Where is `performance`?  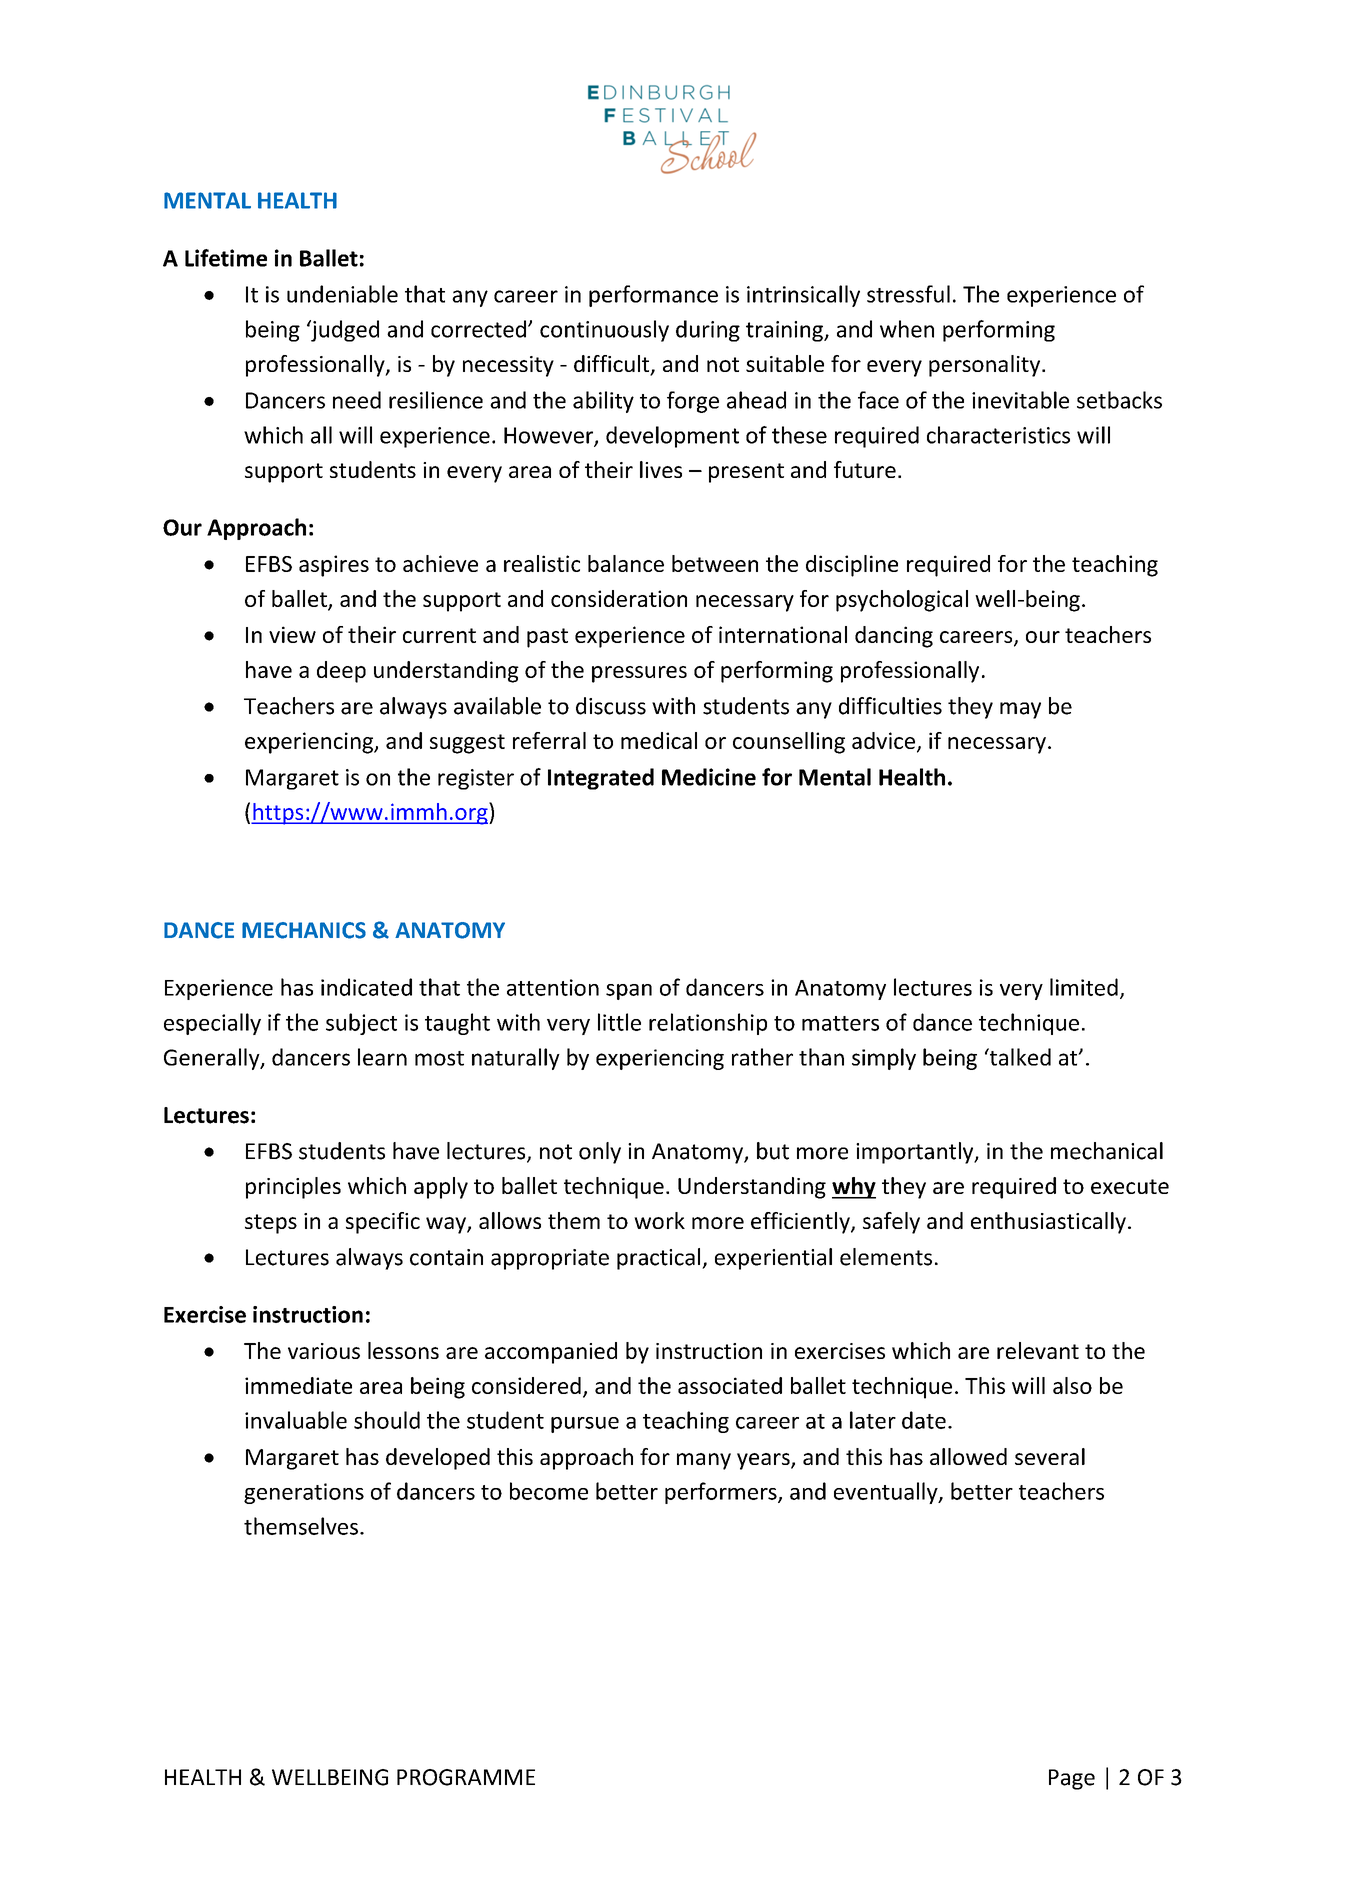
performance is located at coordinates (653, 296).
